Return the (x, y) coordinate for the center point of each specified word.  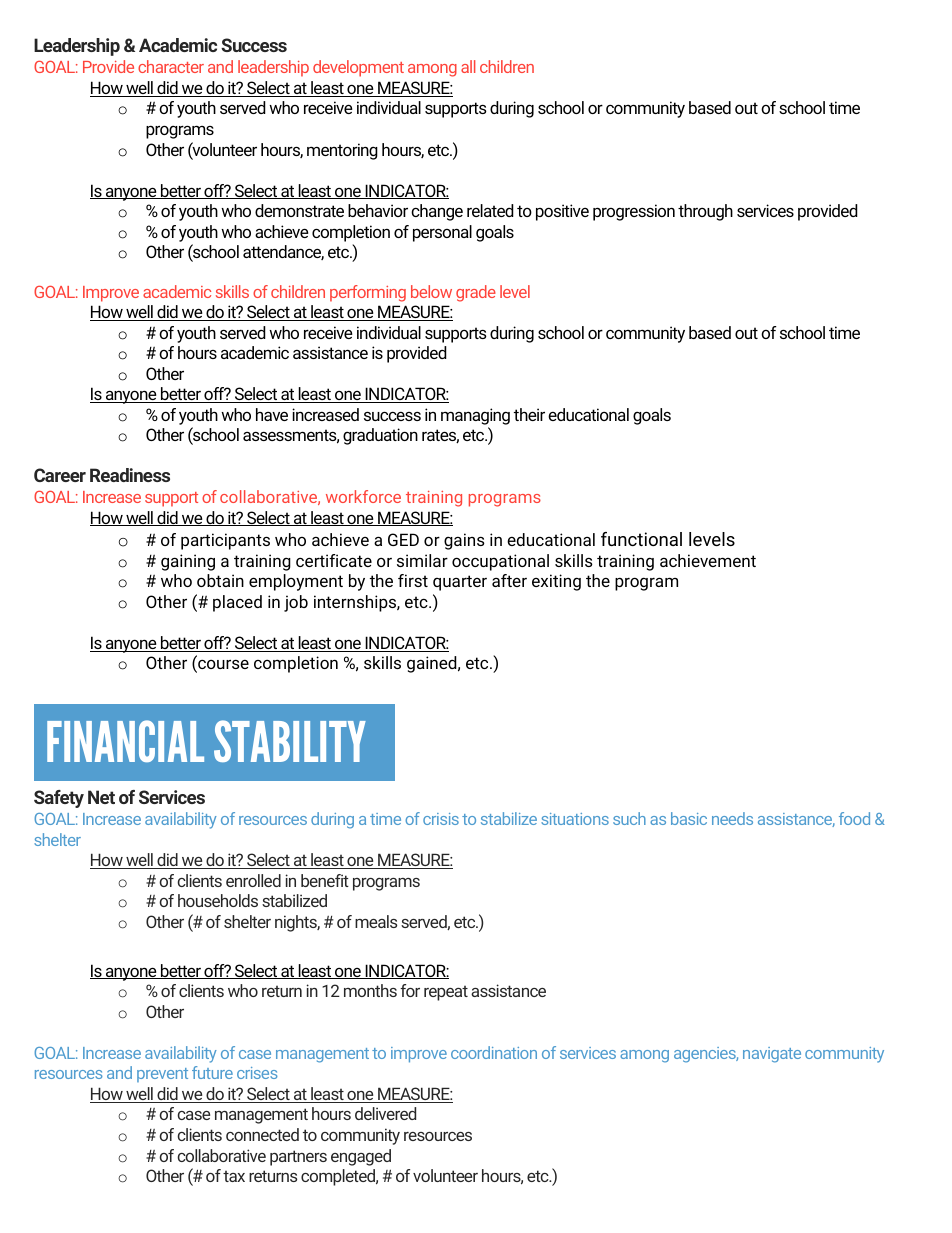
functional (641, 539)
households (218, 900)
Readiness (130, 475)
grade (476, 293)
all (468, 66)
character (171, 66)
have (272, 414)
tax (234, 1176)
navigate (772, 1055)
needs (732, 818)
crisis (441, 819)
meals (376, 921)
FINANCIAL (125, 741)
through (705, 212)
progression (634, 212)
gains (464, 541)
